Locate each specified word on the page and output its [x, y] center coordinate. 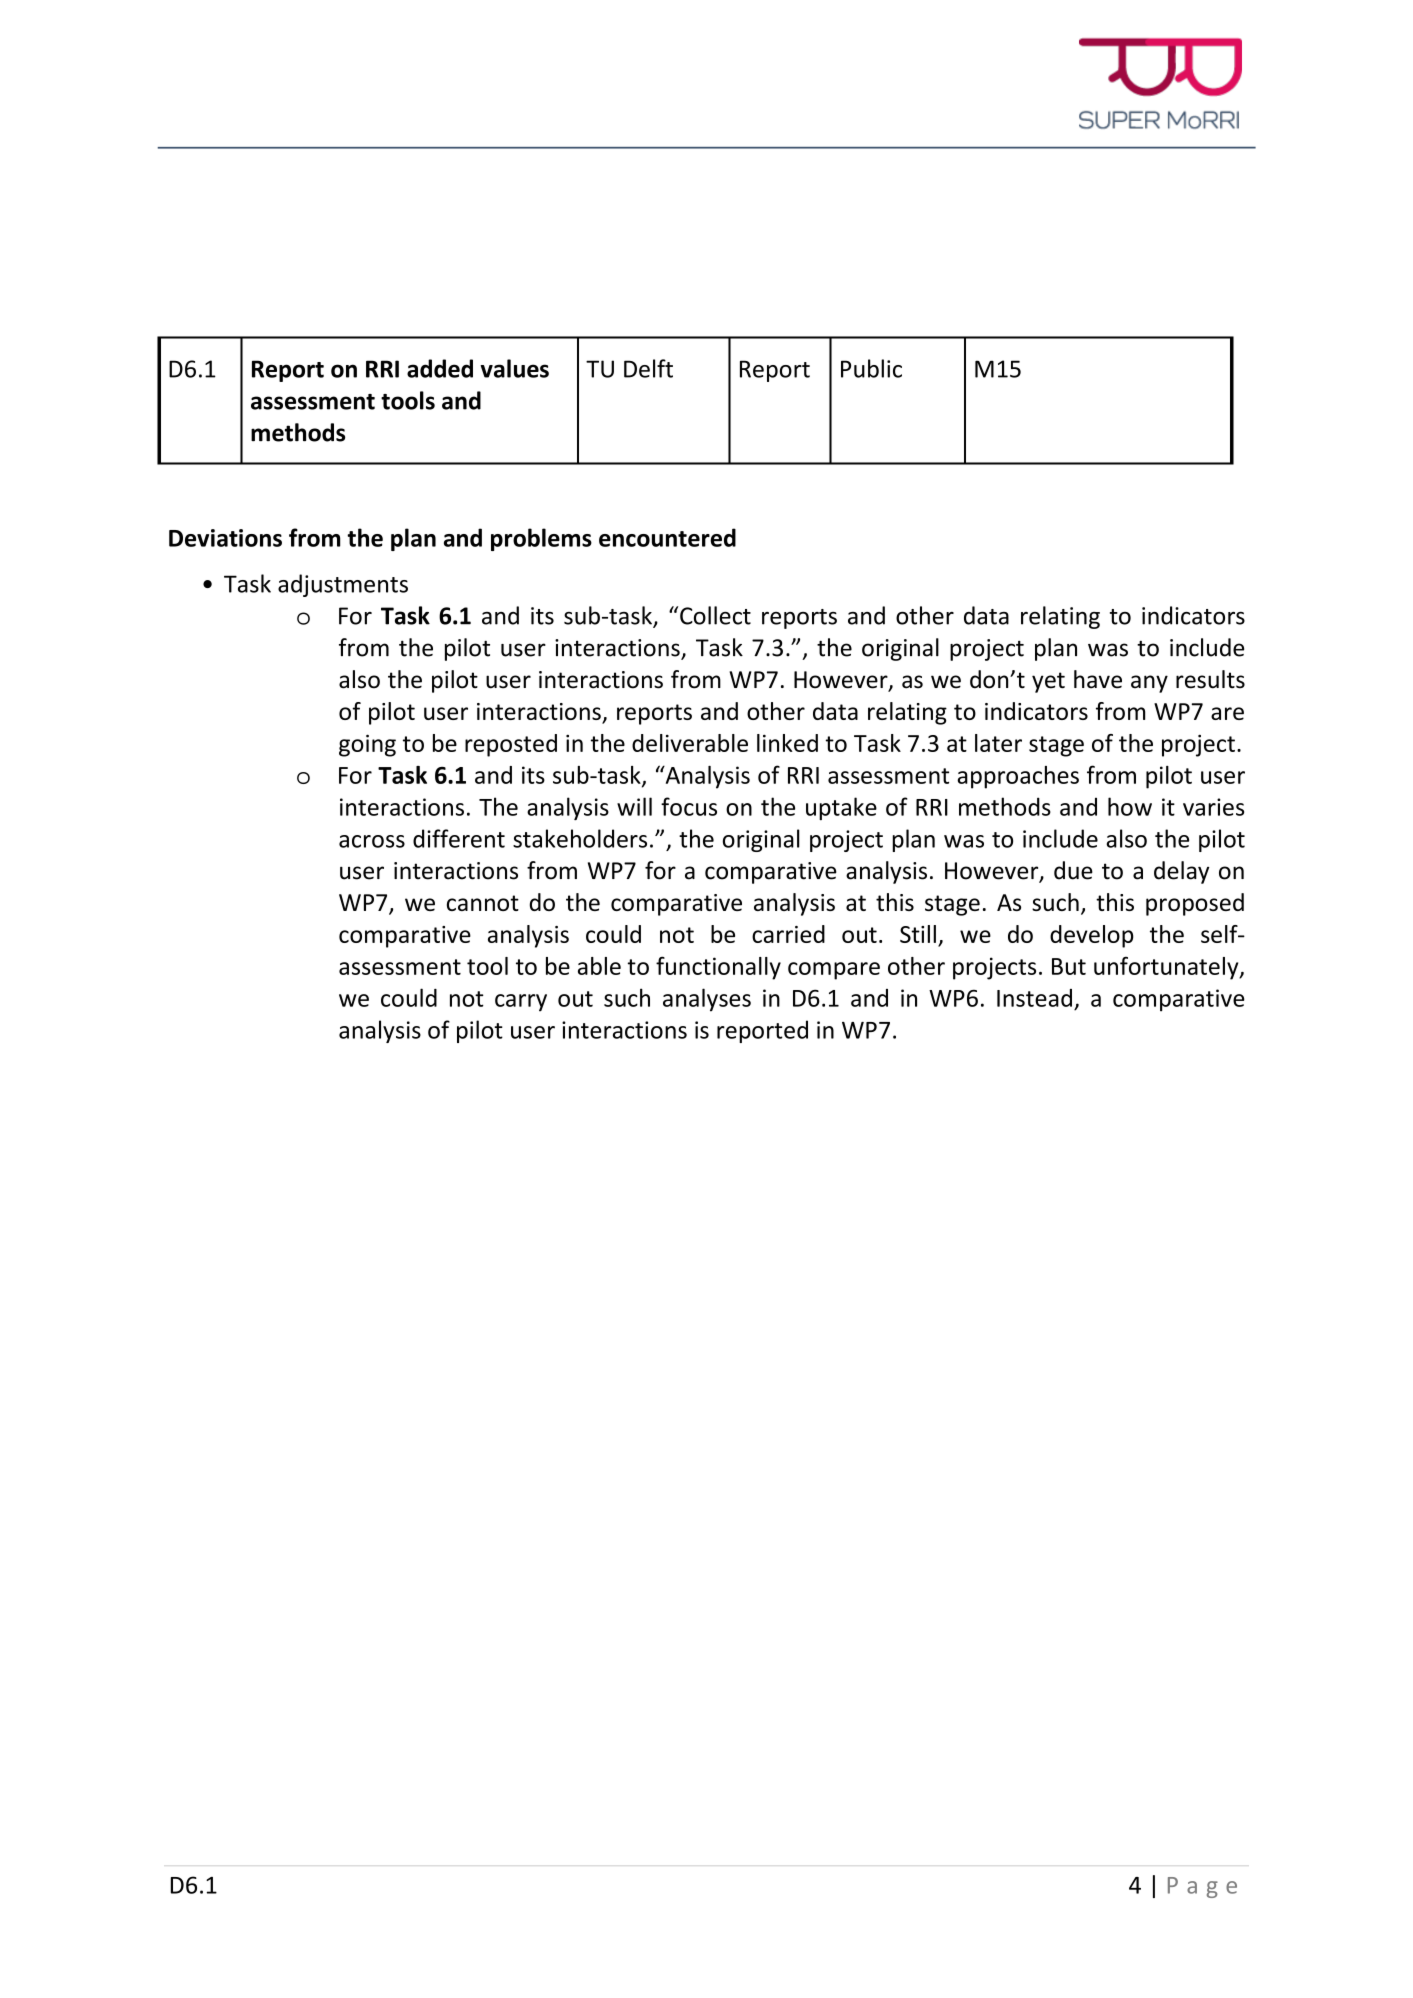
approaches [1018, 777]
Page [1202, 1887]
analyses [707, 1000]
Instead [1034, 998]
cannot [483, 903]
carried [788, 934]
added [440, 368]
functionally [718, 968]
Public [871, 368]
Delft [648, 368]
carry [521, 1003]
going [367, 745]
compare [834, 971]
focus [689, 806]
